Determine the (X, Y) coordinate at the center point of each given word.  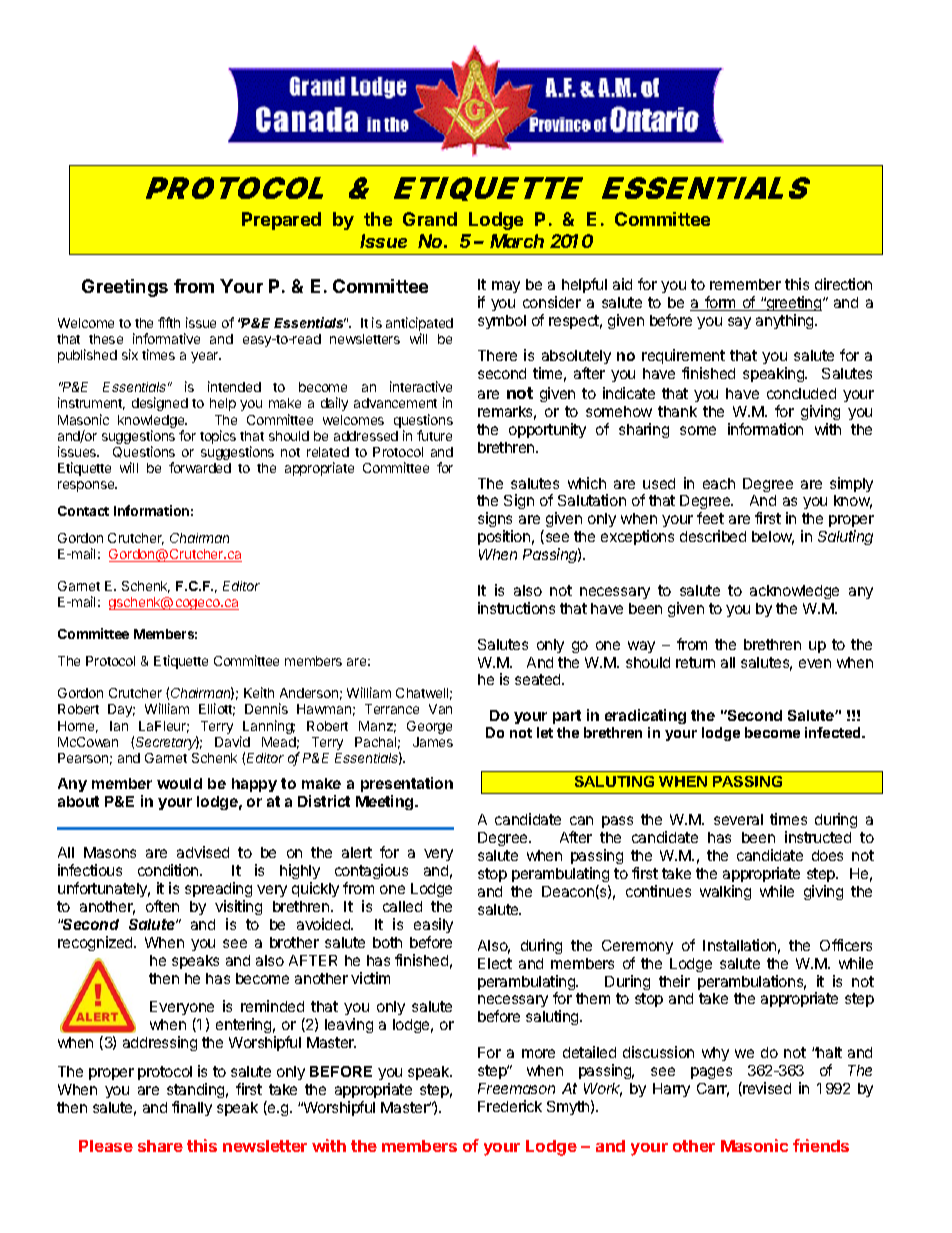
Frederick (510, 1106)
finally (192, 1108)
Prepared (281, 221)
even (815, 663)
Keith (259, 692)
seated (539, 679)
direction (843, 284)
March (517, 241)
